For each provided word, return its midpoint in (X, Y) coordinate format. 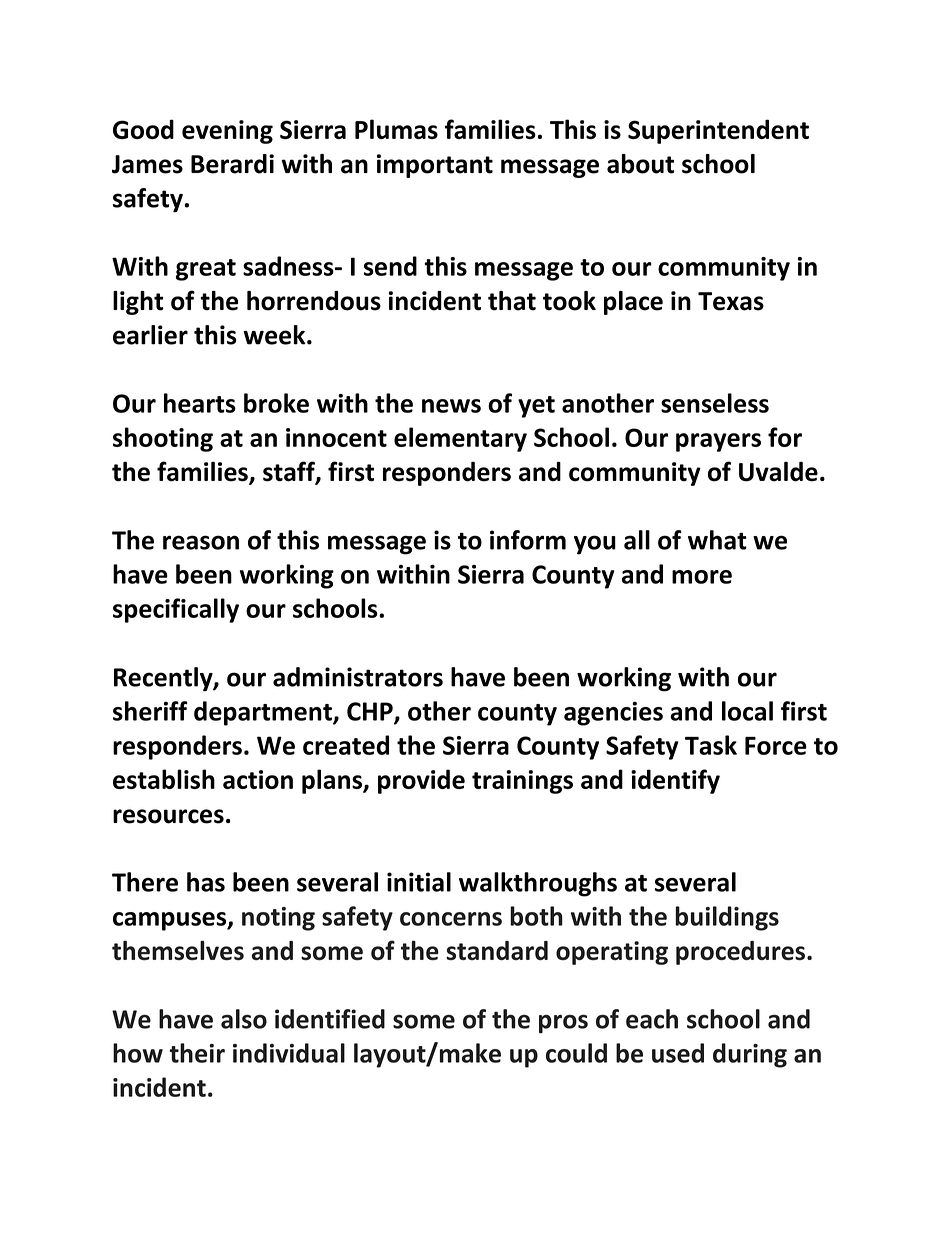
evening (227, 132)
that (512, 301)
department (264, 713)
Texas (731, 301)
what (717, 540)
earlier (150, 335)
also (244, 1019)
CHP (371, 712)
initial (419, 882)
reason (201, 542)
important (435, 166)
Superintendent (718, 131)
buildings (727, 918)
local (747, 711)
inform (528, 540)
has (206, 882)
